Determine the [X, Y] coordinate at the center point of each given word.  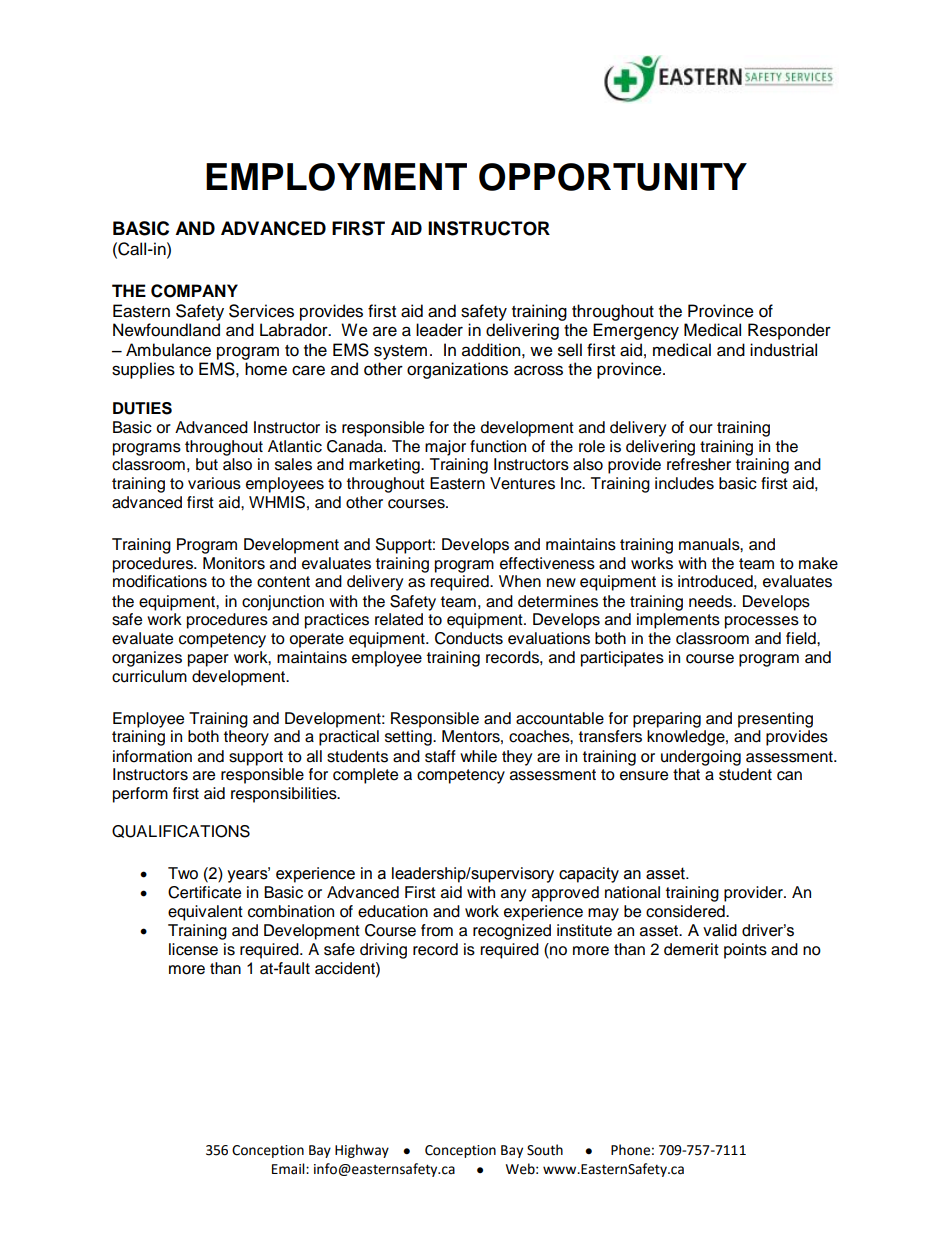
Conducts [469, 638]
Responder [789, 331]
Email [289, 1169]
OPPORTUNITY [613, 177]
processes [762, 622]
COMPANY [194, 291]
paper [208, 660]
